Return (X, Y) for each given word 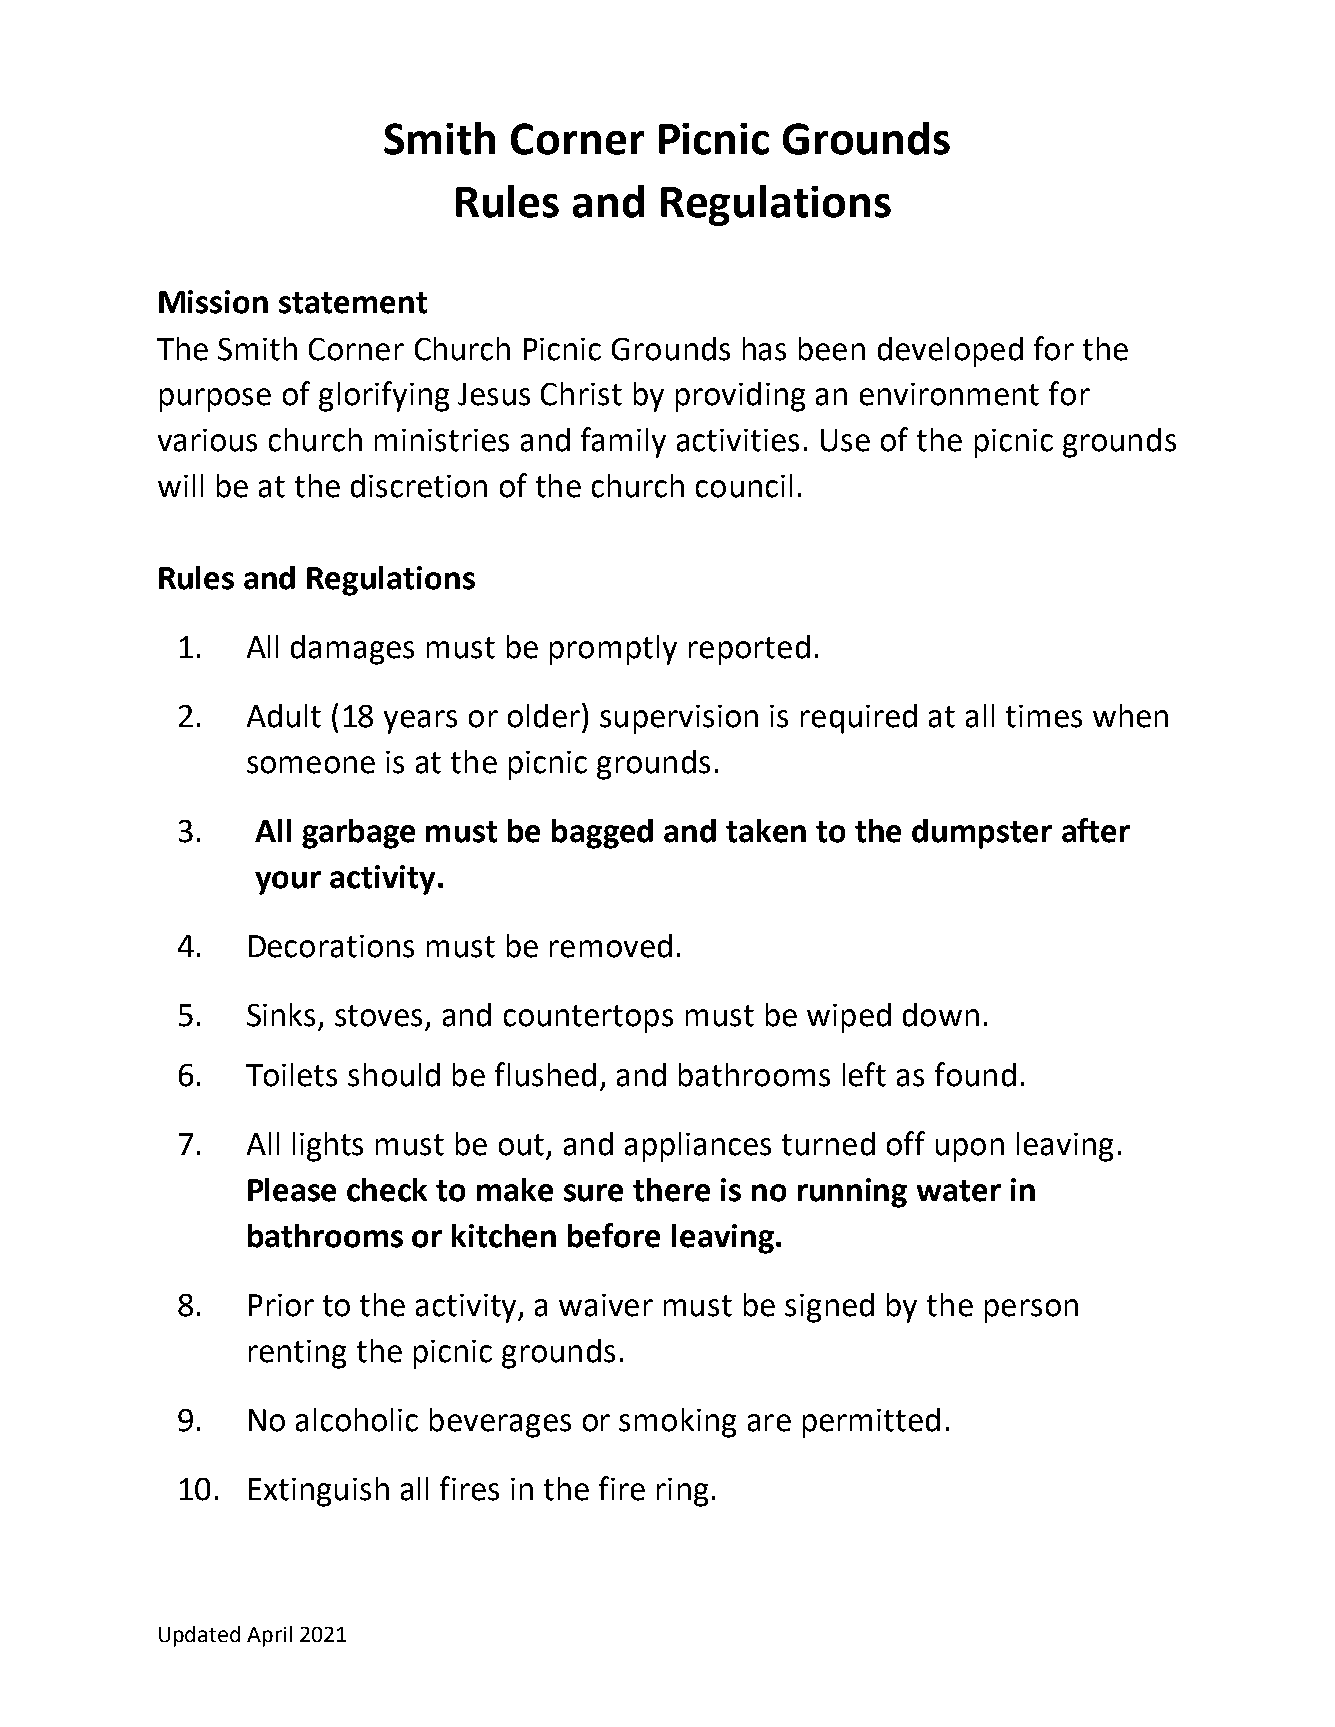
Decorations (331, 946)
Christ (581, 394)
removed (611, 946)
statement (353, 303)
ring (682, 1492)
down (941, 1015)
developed (950, 352)
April (269, 1636)
